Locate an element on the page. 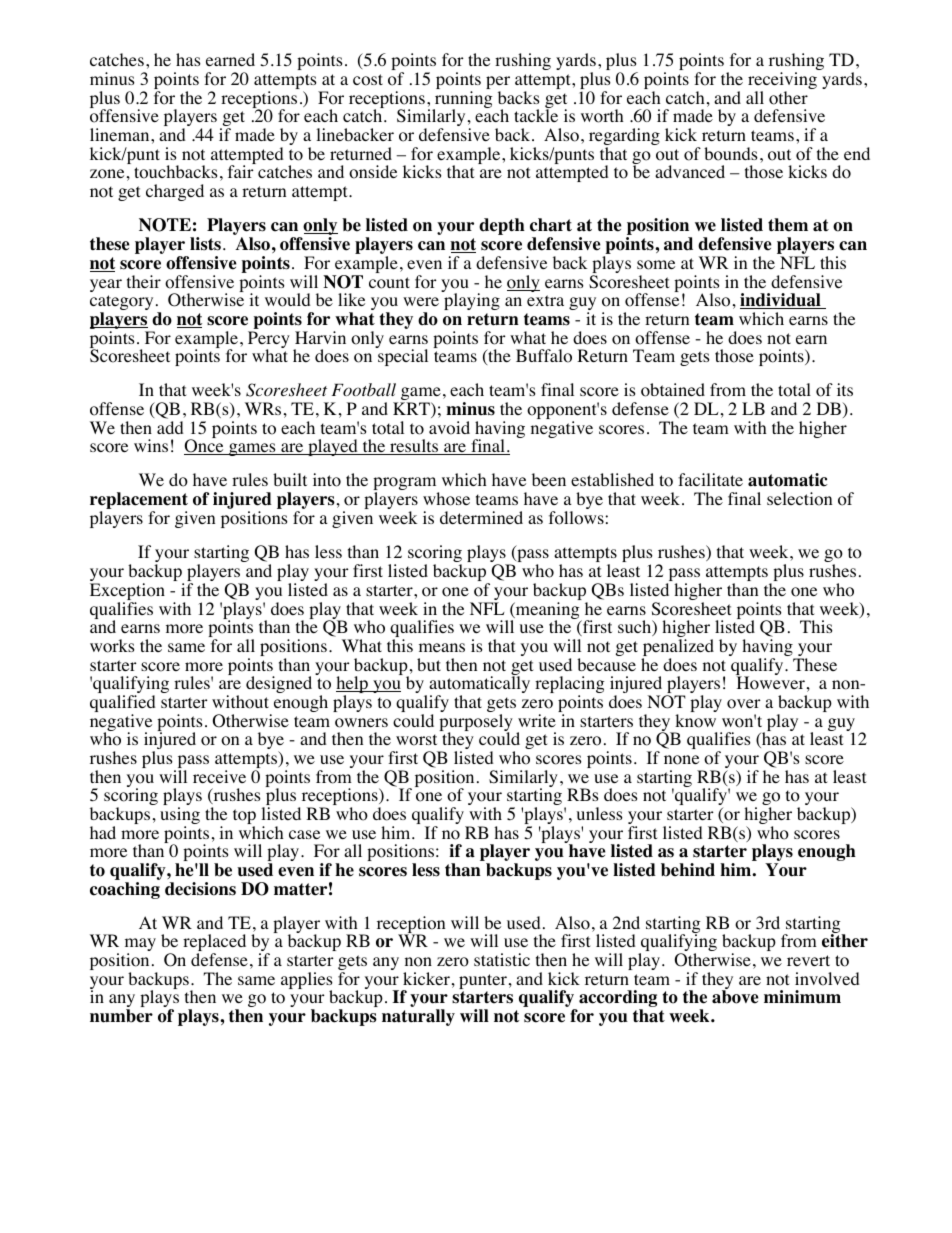 Image resolution: width=952 pixels, height=1233 pixels. none is located at coordinates (681, 760).
